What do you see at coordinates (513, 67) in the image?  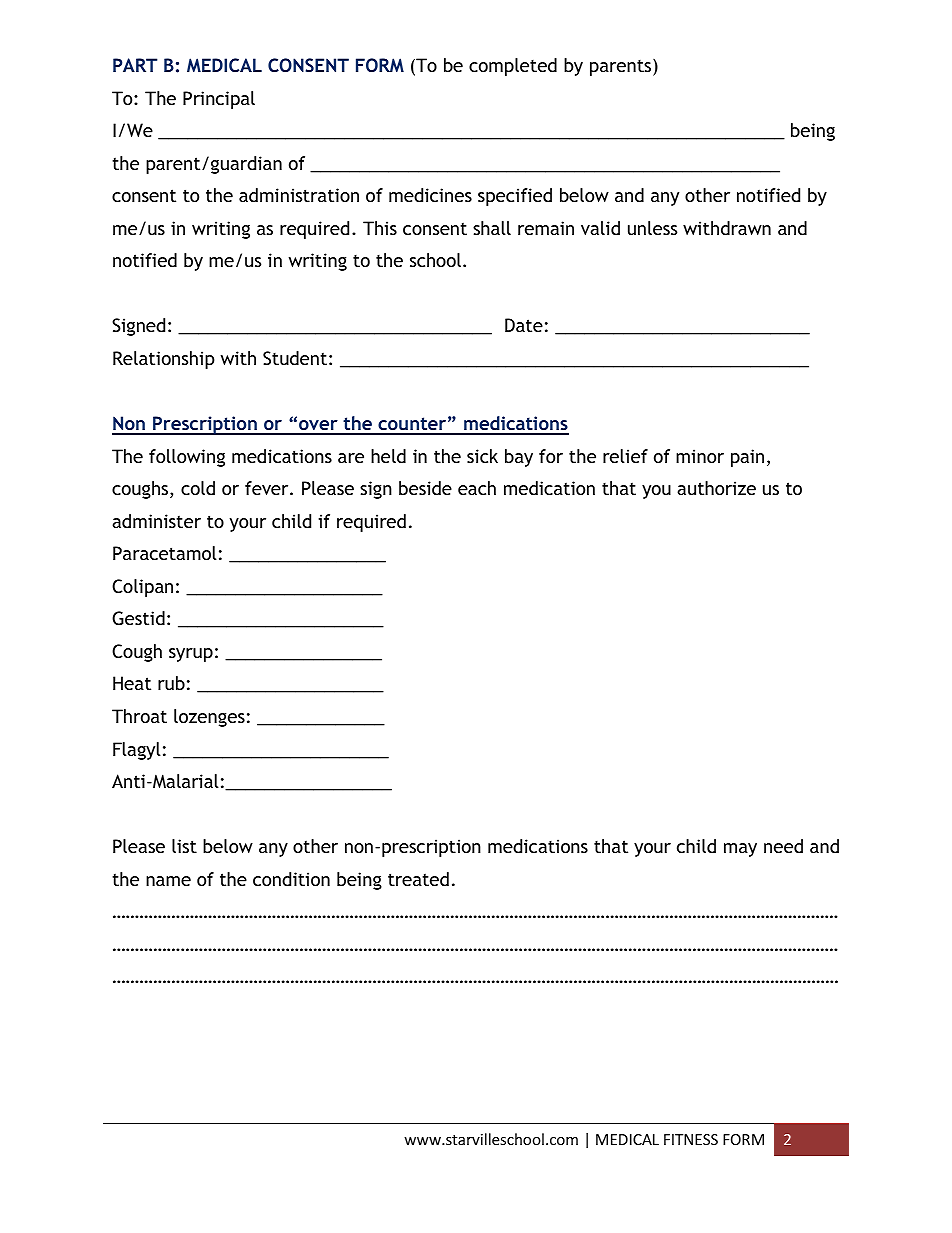 I see `completed` at bounding box center [513, 67].
